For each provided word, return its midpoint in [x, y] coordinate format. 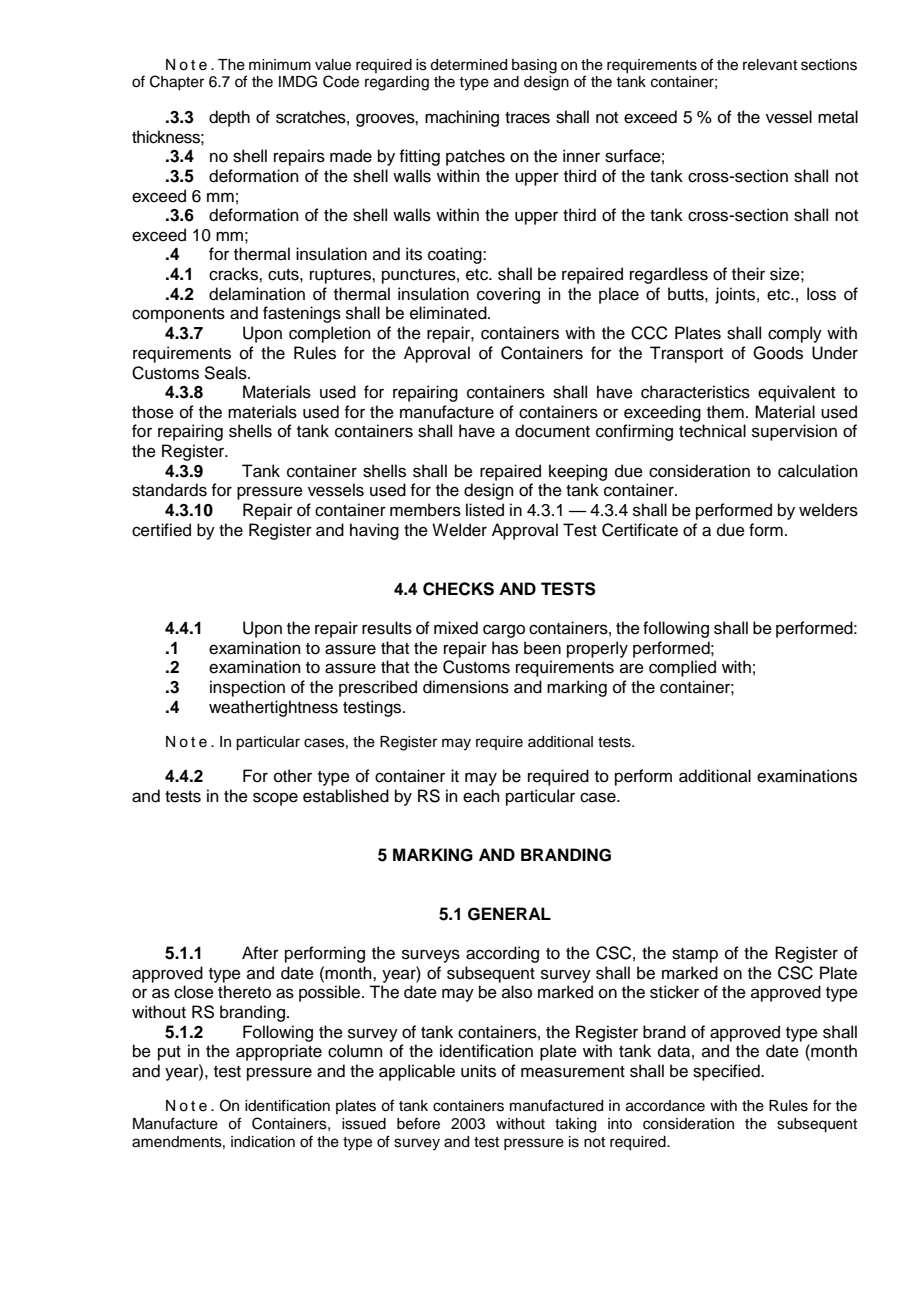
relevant [770, 65]
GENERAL [509, 914]
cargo [504, 631]
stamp [695, 955]
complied [682, 668]
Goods [778, 353]
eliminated [449, 313]
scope [275, 799]
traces [527, 118]
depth [229, 118]
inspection [247, 688]
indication [263, 1142]
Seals [226, 373]
